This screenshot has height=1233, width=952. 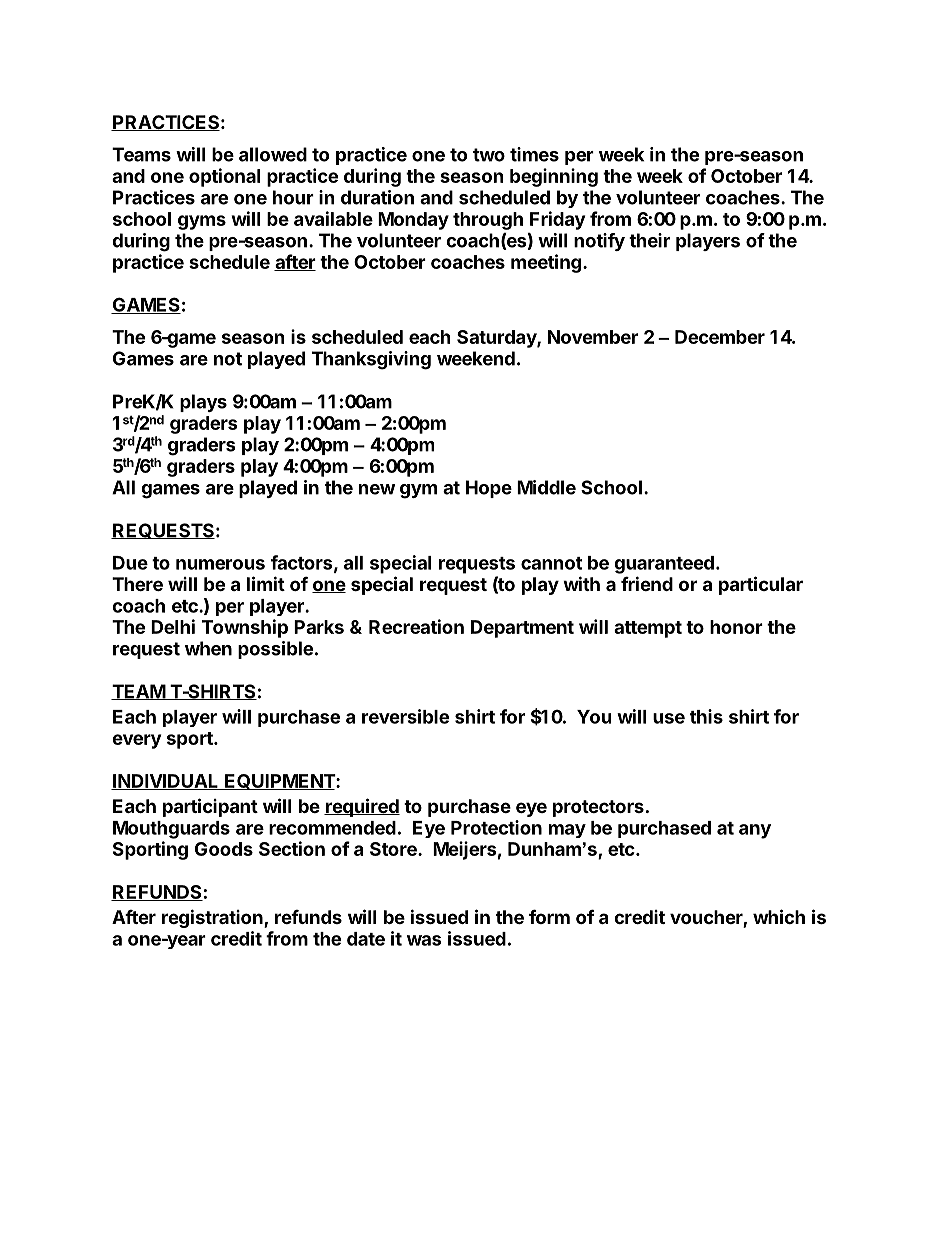 What do you see at coordinates (706, 716) in the screenshot?
I see `this` at bounding box center [706, 716].
